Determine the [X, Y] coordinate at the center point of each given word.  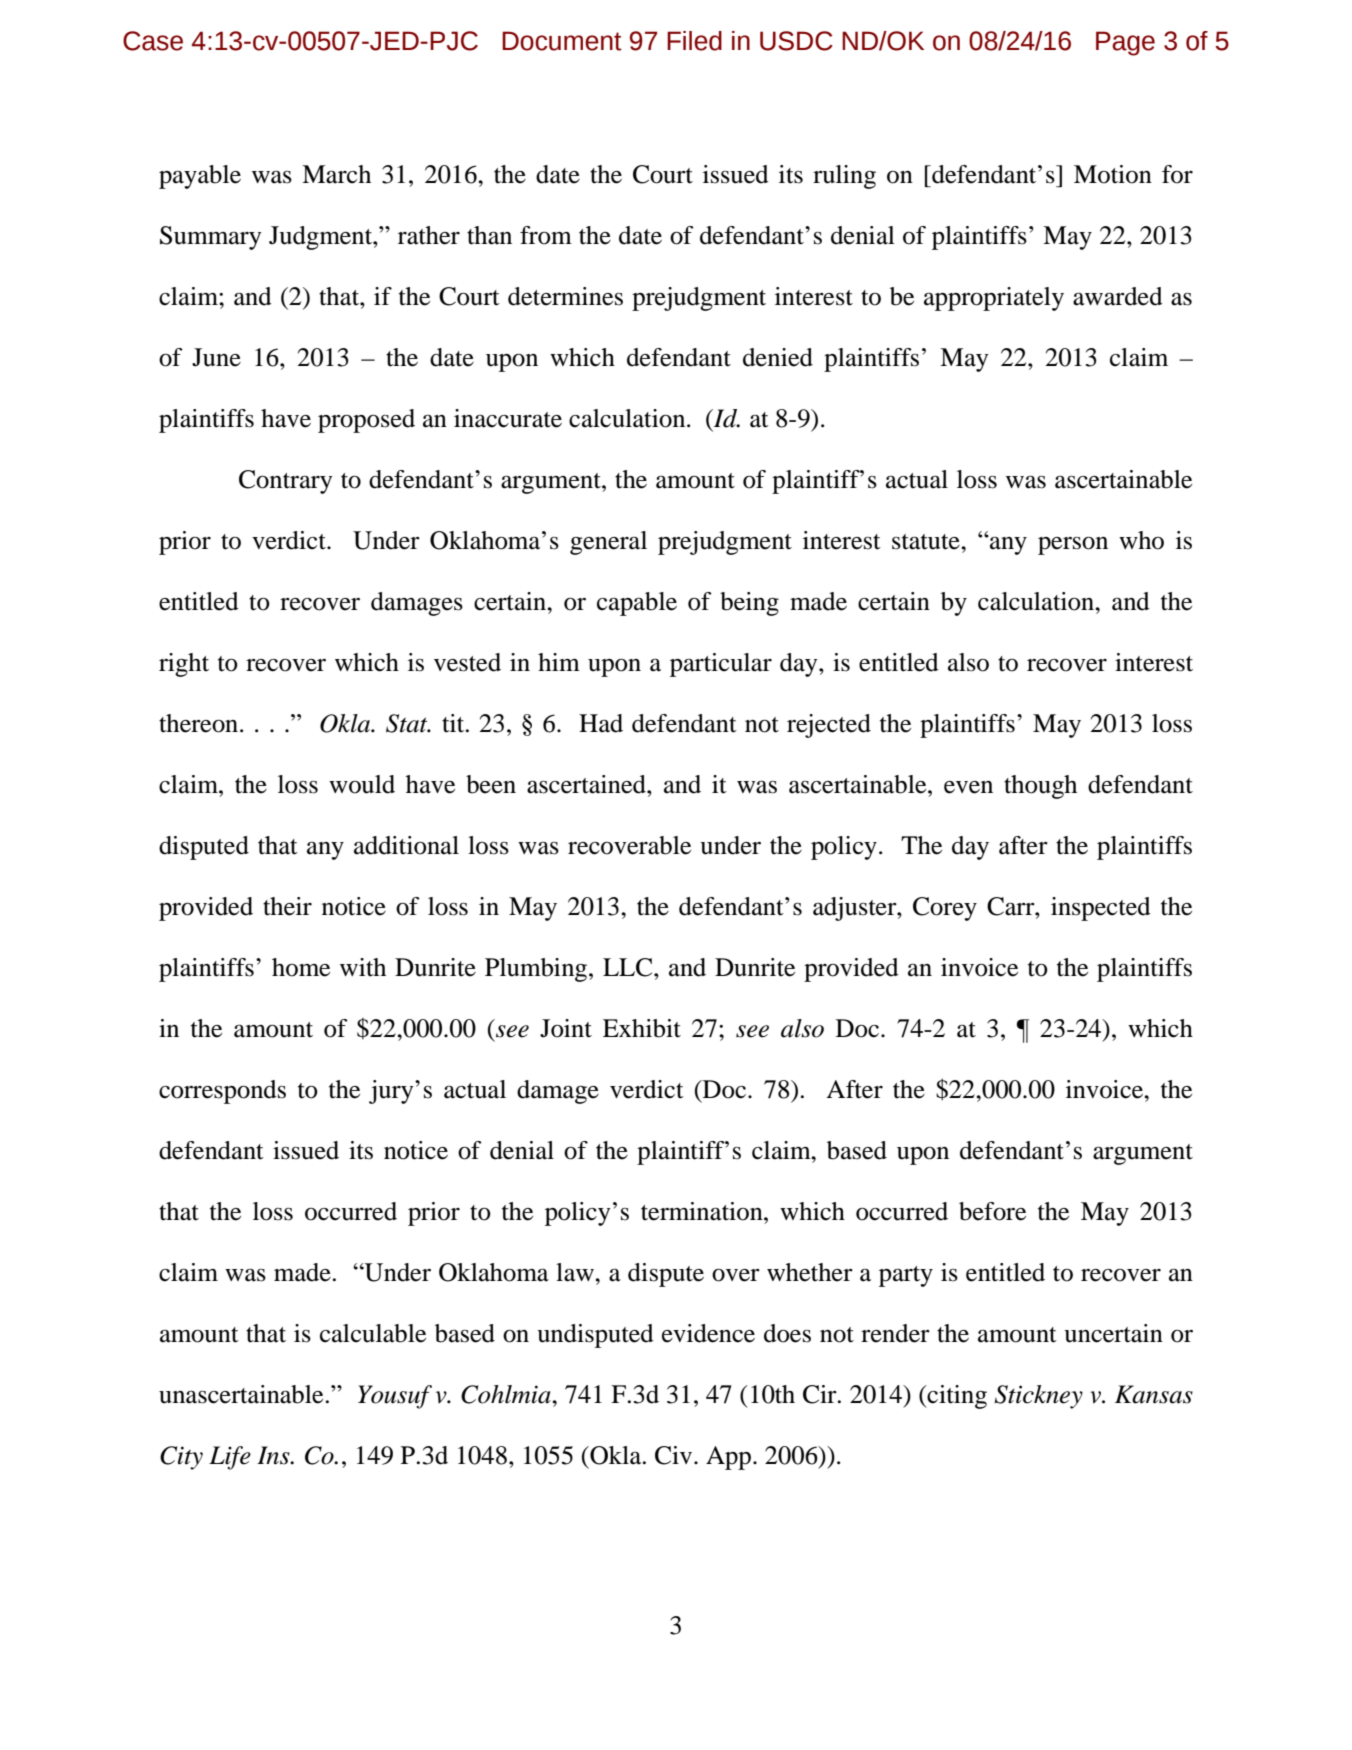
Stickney [1038, 1397]
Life [230, 1458]
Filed [694, 41]
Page [1125, 43]
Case [153, 41]
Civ [675, 1455]
